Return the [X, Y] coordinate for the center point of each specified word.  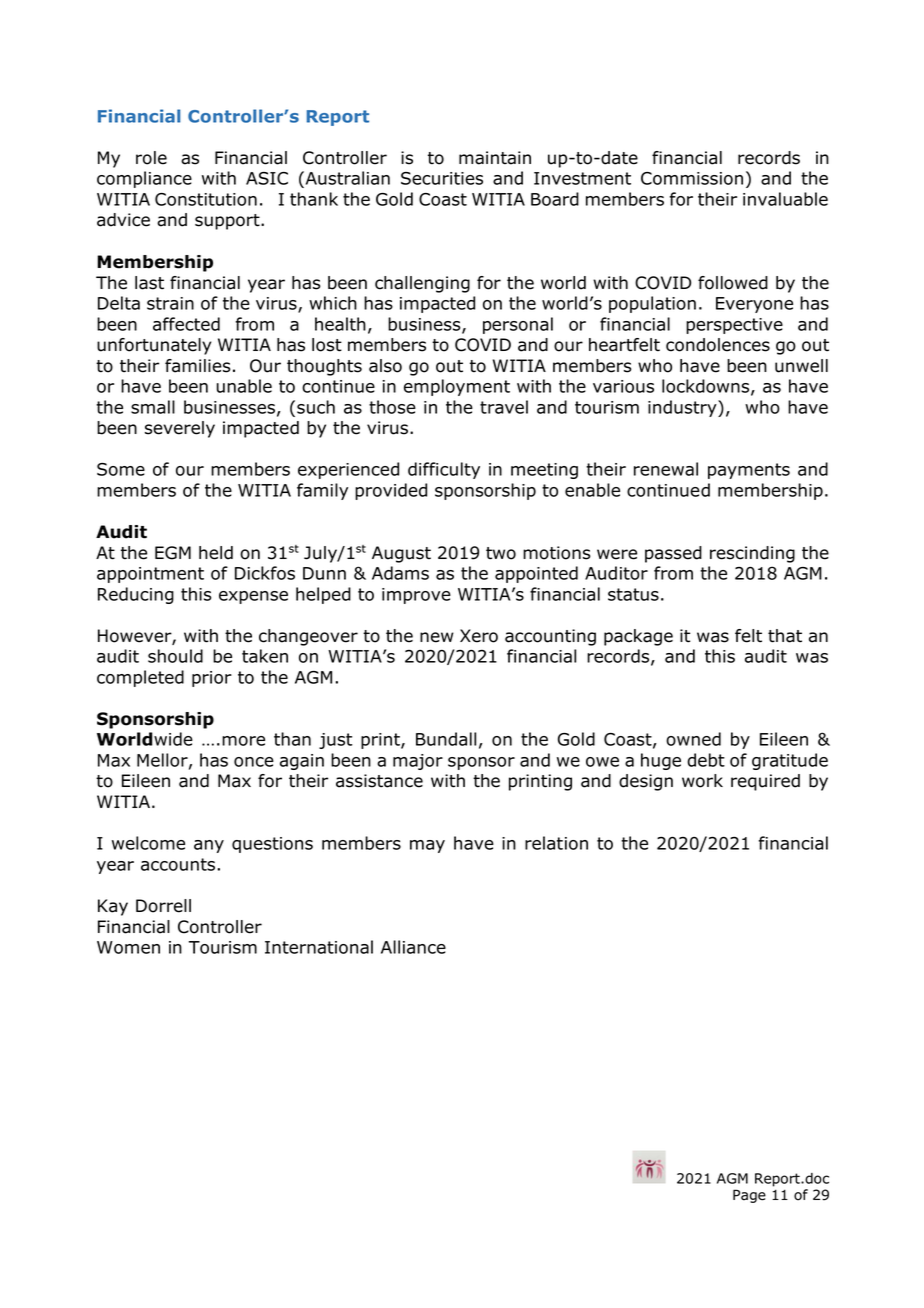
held [216, 553]
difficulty [444, 470]
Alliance [413, 947]
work [702, 781]
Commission [692, 178]
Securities [442, 178]
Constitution [206, 199]
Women [128, 947]
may [427, 846]
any [209, 846]
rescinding [752, 554]
